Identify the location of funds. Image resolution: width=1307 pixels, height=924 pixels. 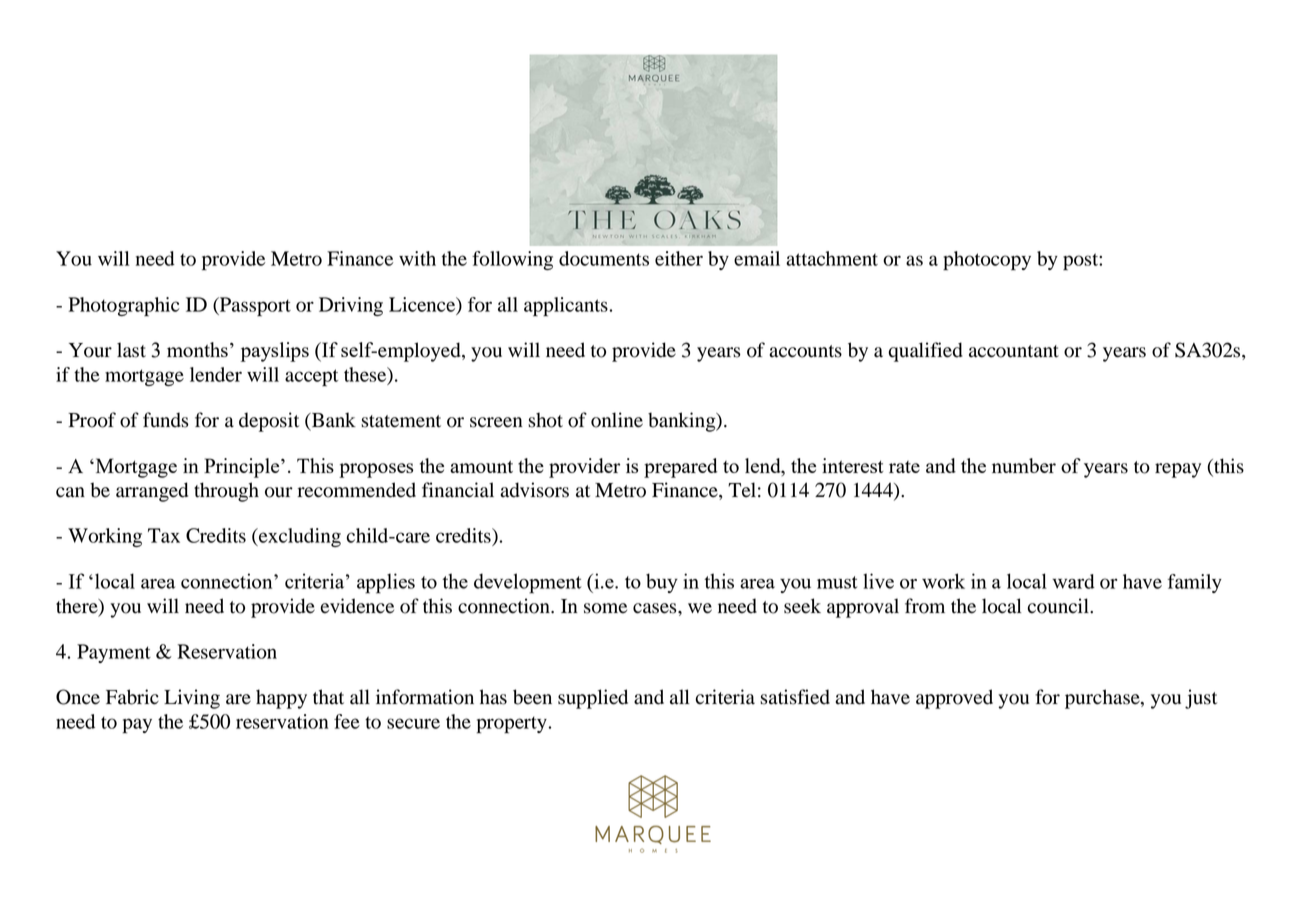
(166, 420).
